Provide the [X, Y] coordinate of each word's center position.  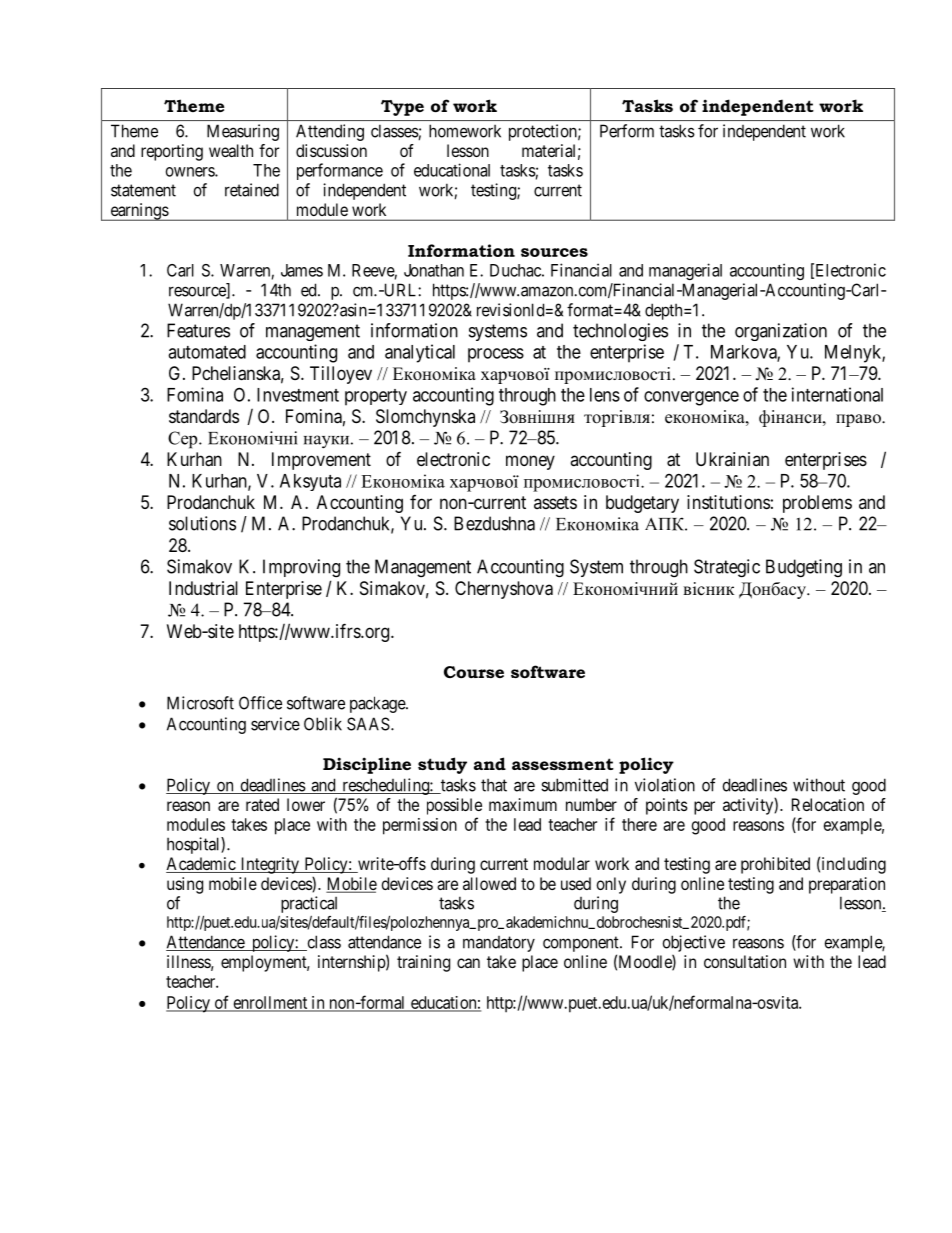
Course [474, 672]
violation [665, 785]
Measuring [243, 132]
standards [204, 416]
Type [402, 108]
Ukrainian [732, 459]
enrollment [270, 1003]
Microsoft [200, 703]
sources [554, 252]
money [530, 462]
